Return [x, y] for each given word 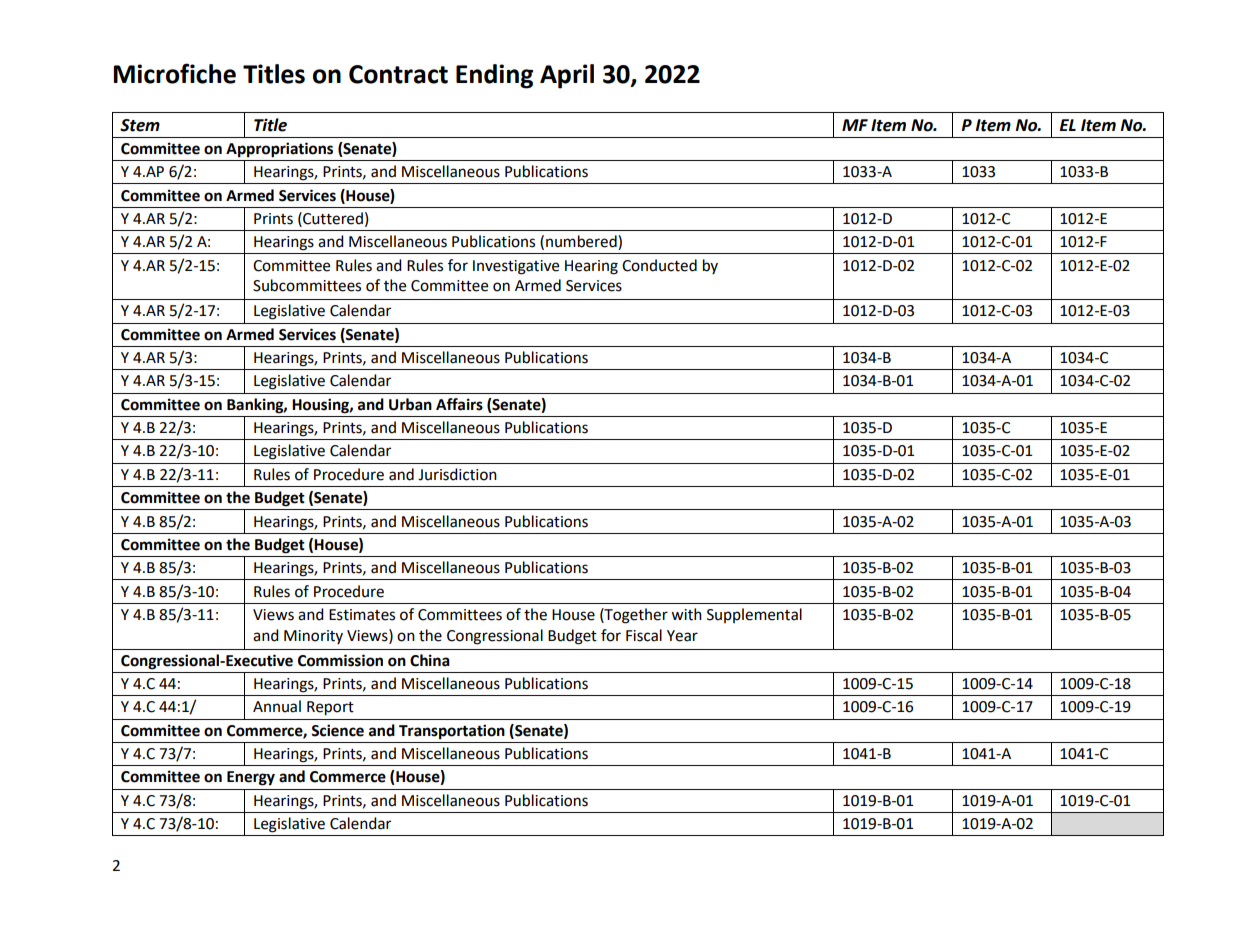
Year [682, 636]
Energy [251, 778]
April [567, 76]
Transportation [452, 732]
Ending [494, 76]
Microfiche [174, 73]
